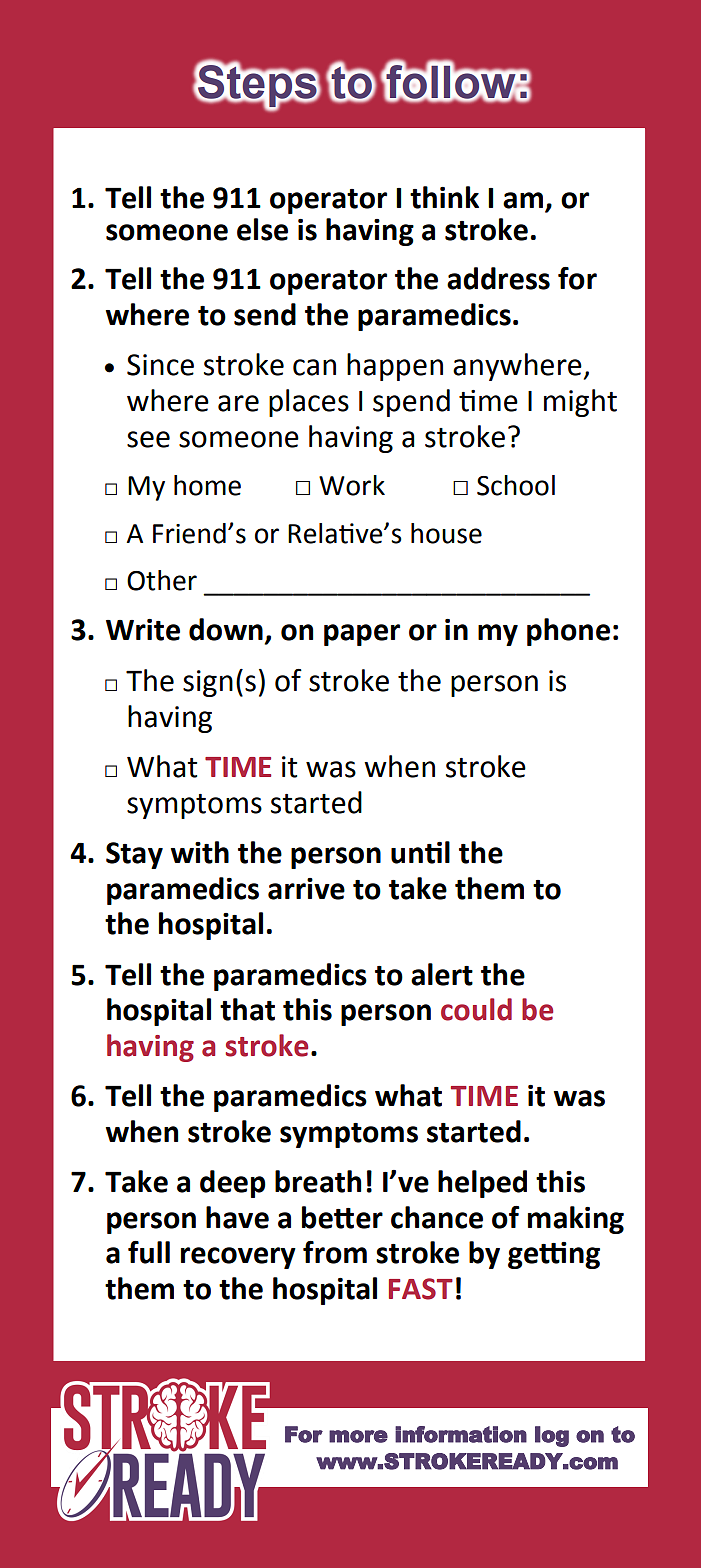 The width and height of the document is (701, 1568). What do you see at coordinates (552, 1436) in the document?
I see `log` at bounding box center [552, 1436].
